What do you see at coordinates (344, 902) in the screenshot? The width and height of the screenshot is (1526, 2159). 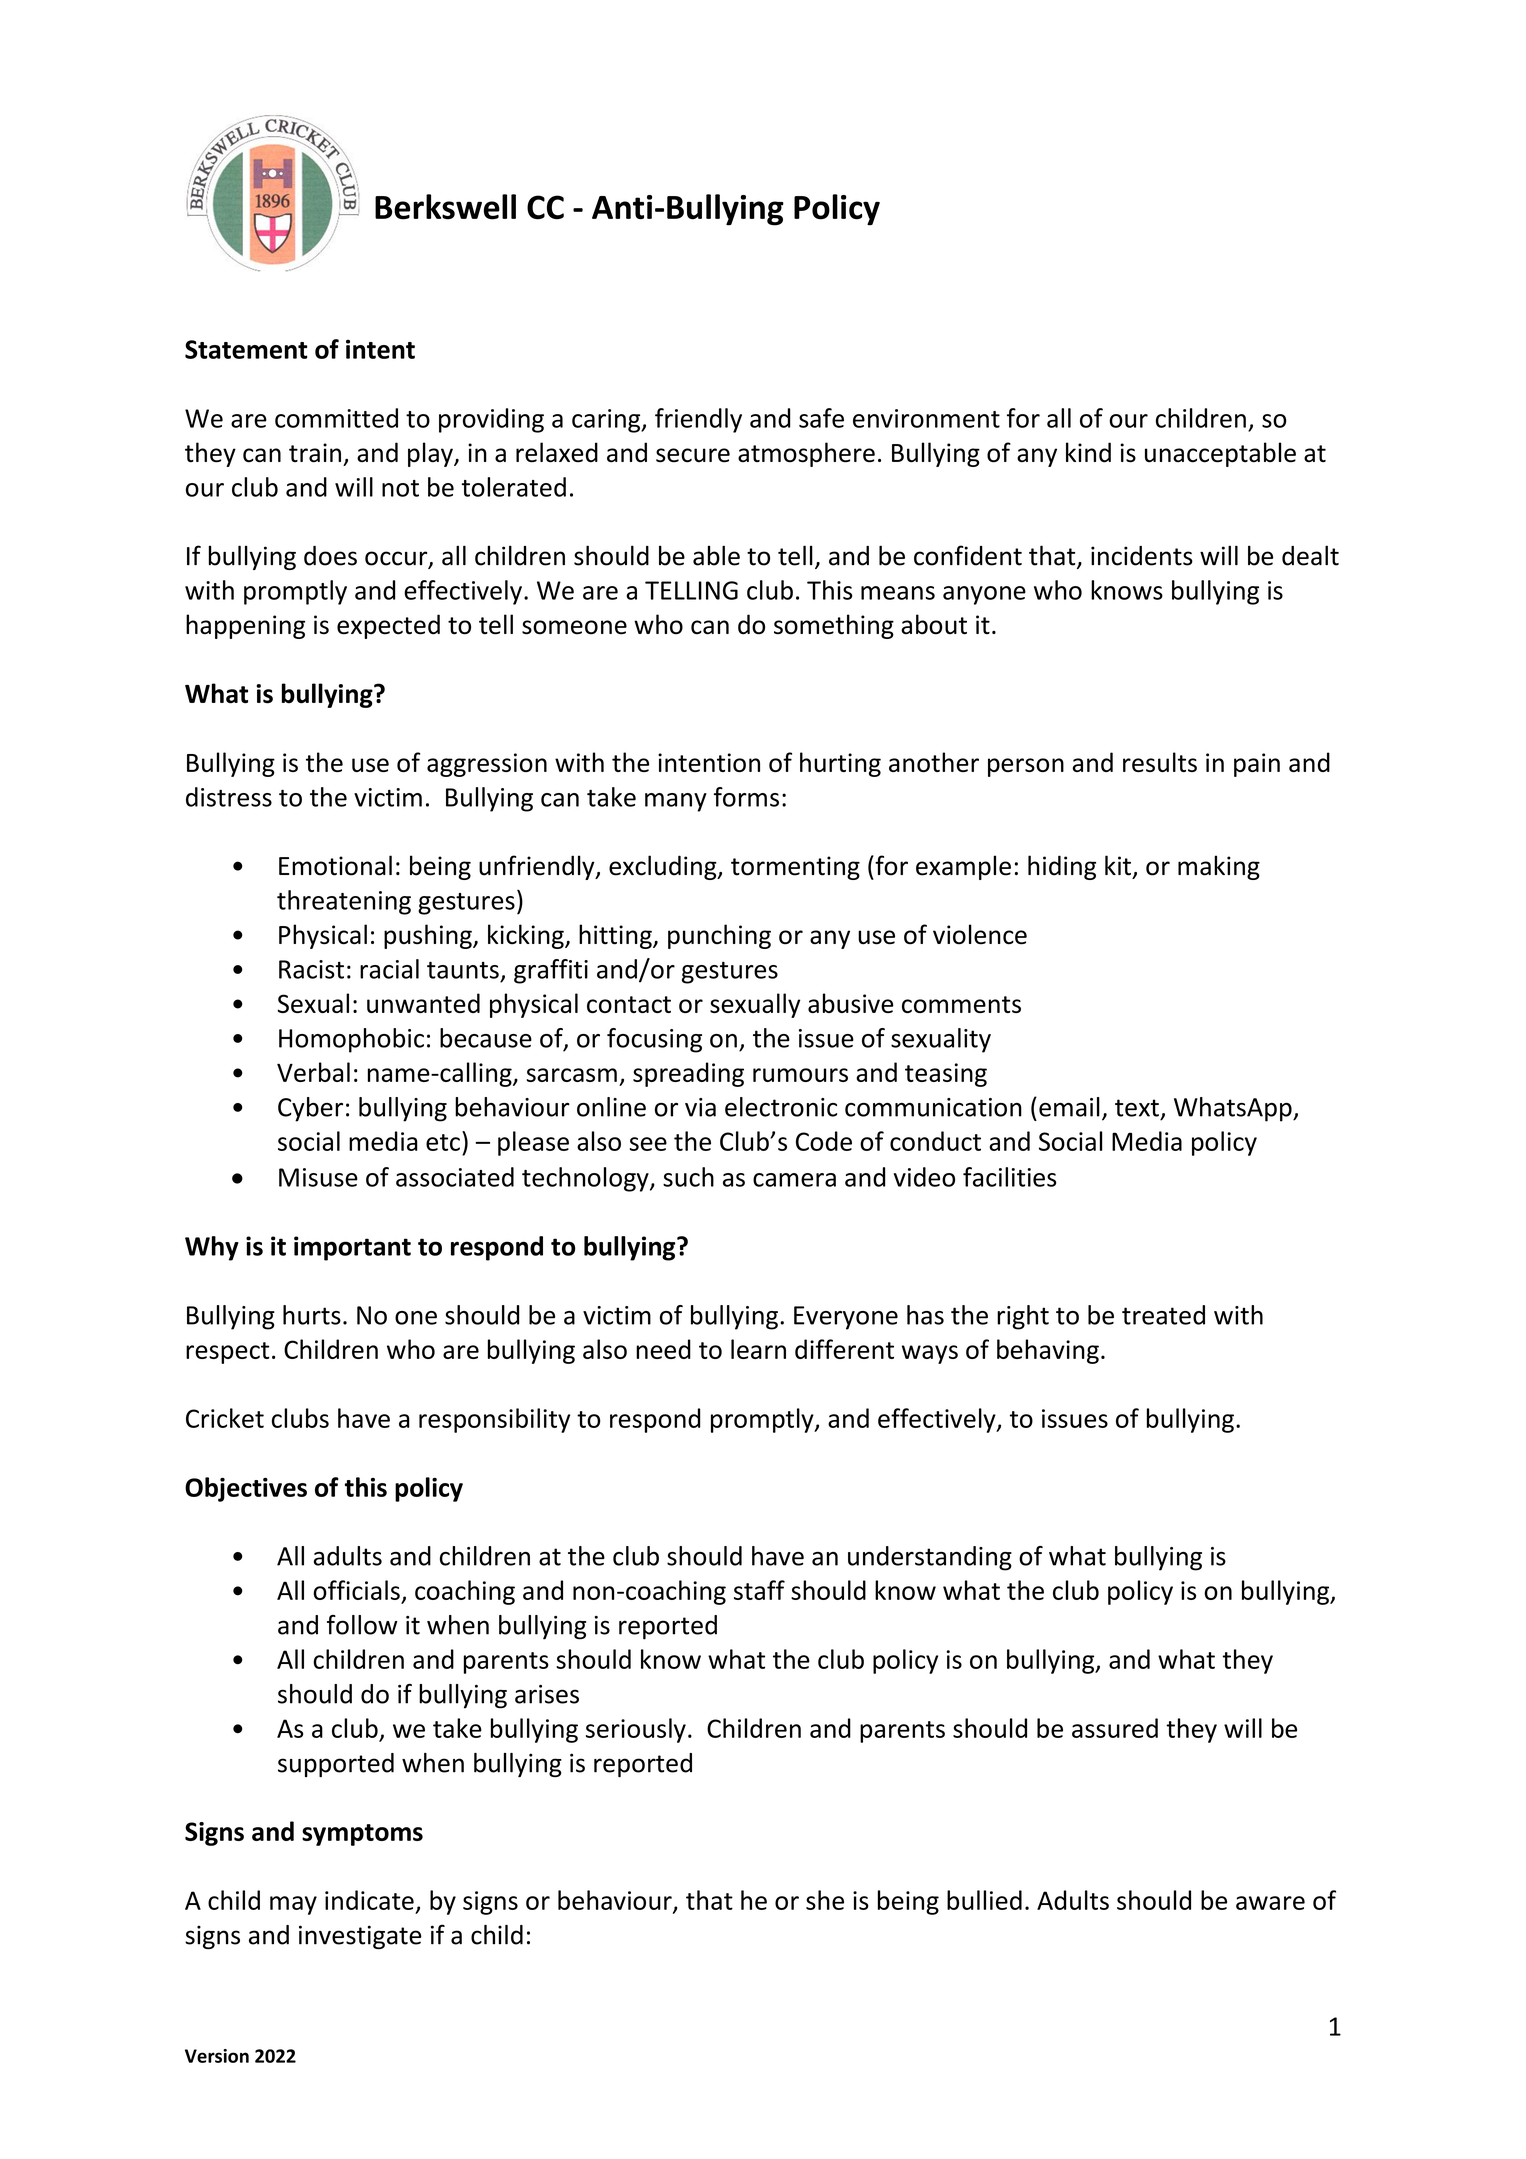 I see `threatening` at bounding box center [344, 902].
